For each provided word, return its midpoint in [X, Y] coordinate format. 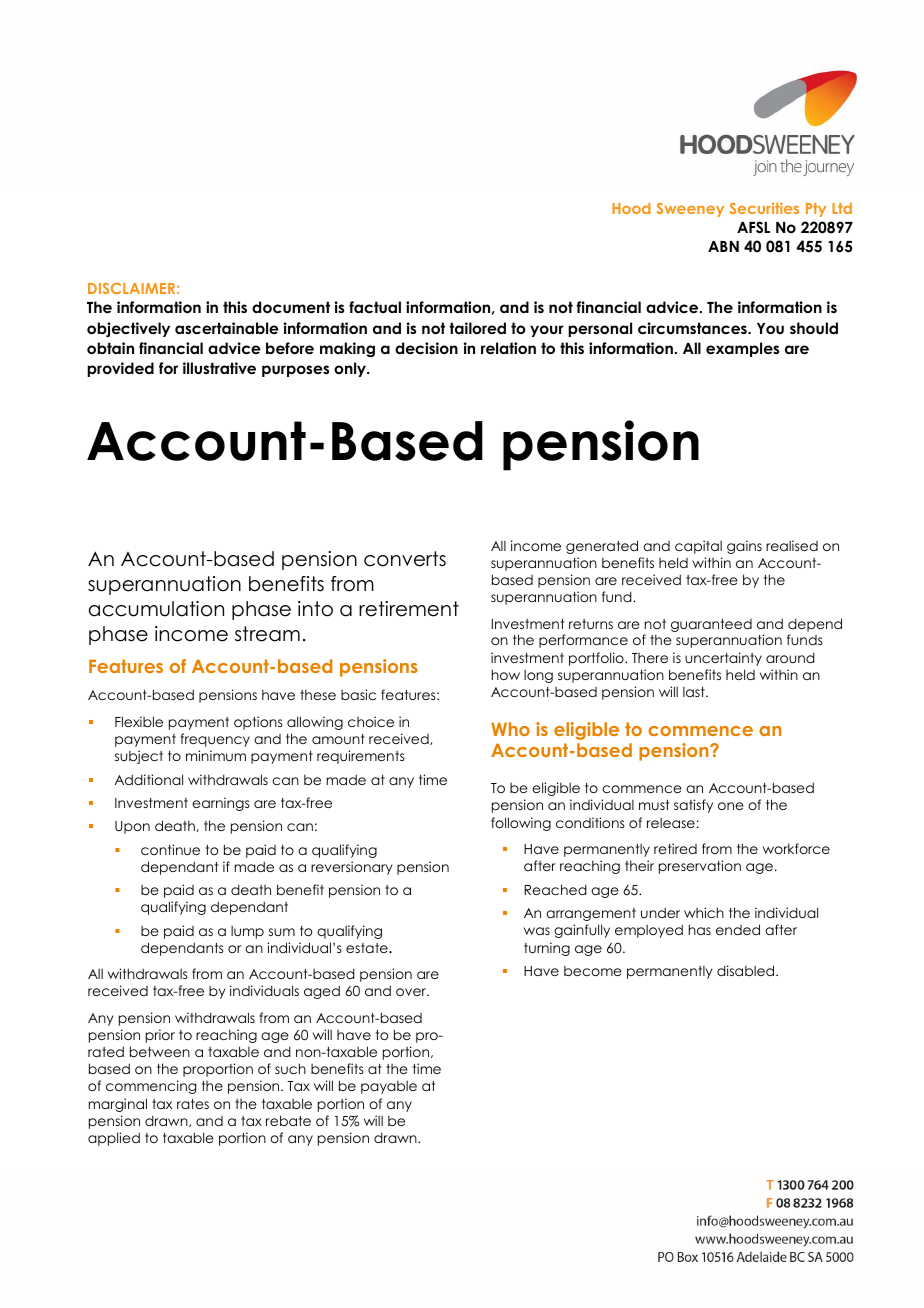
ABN [723, 246]
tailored [477, 328]
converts [405, 559]
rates [193, 1104]
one [731, 806]
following [521, 824]
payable [389, 1087]
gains [744, 547]
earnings [221, 804]
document [291, 307]
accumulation [156, 609]
